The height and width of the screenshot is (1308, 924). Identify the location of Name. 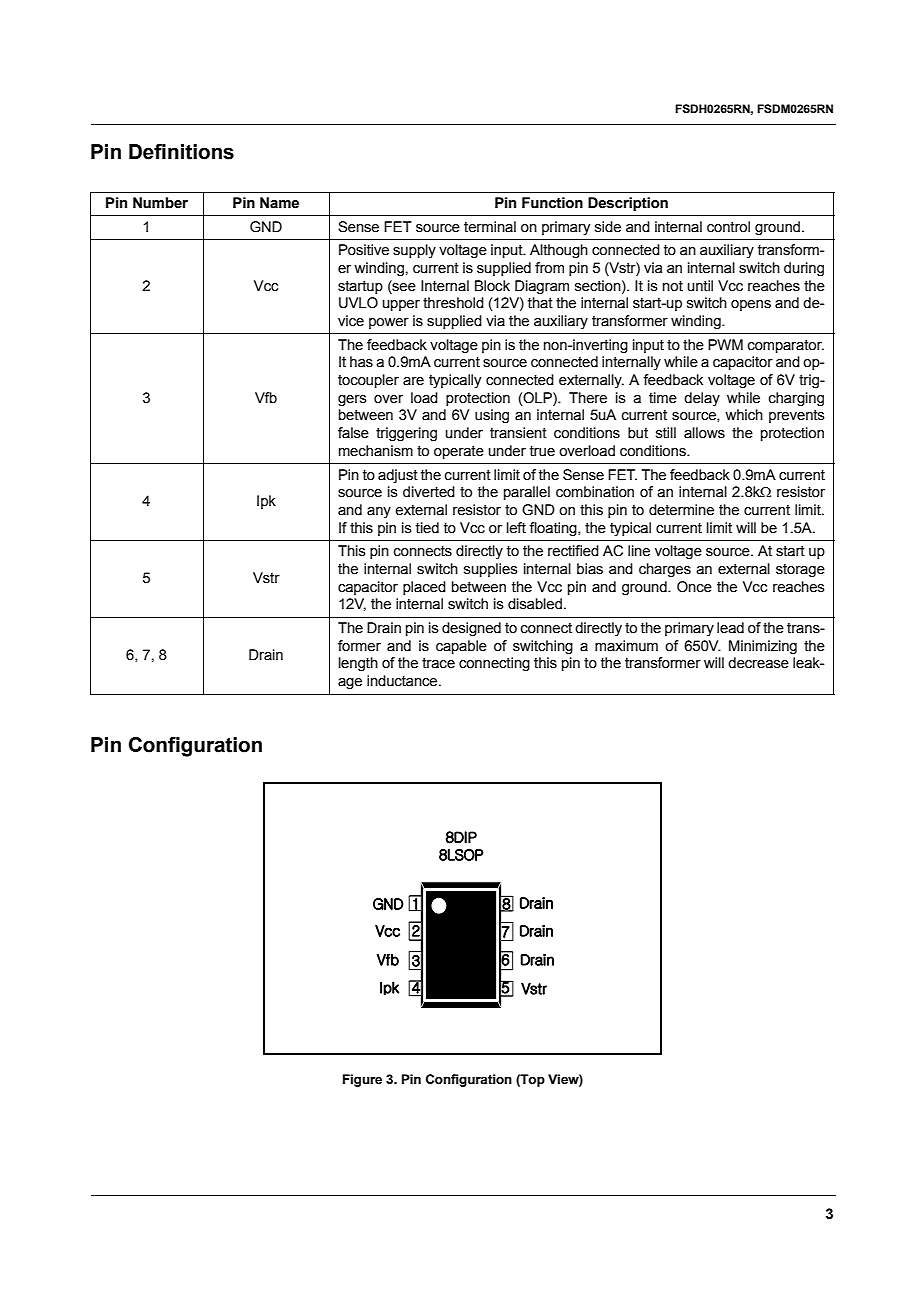
(279, 203).
